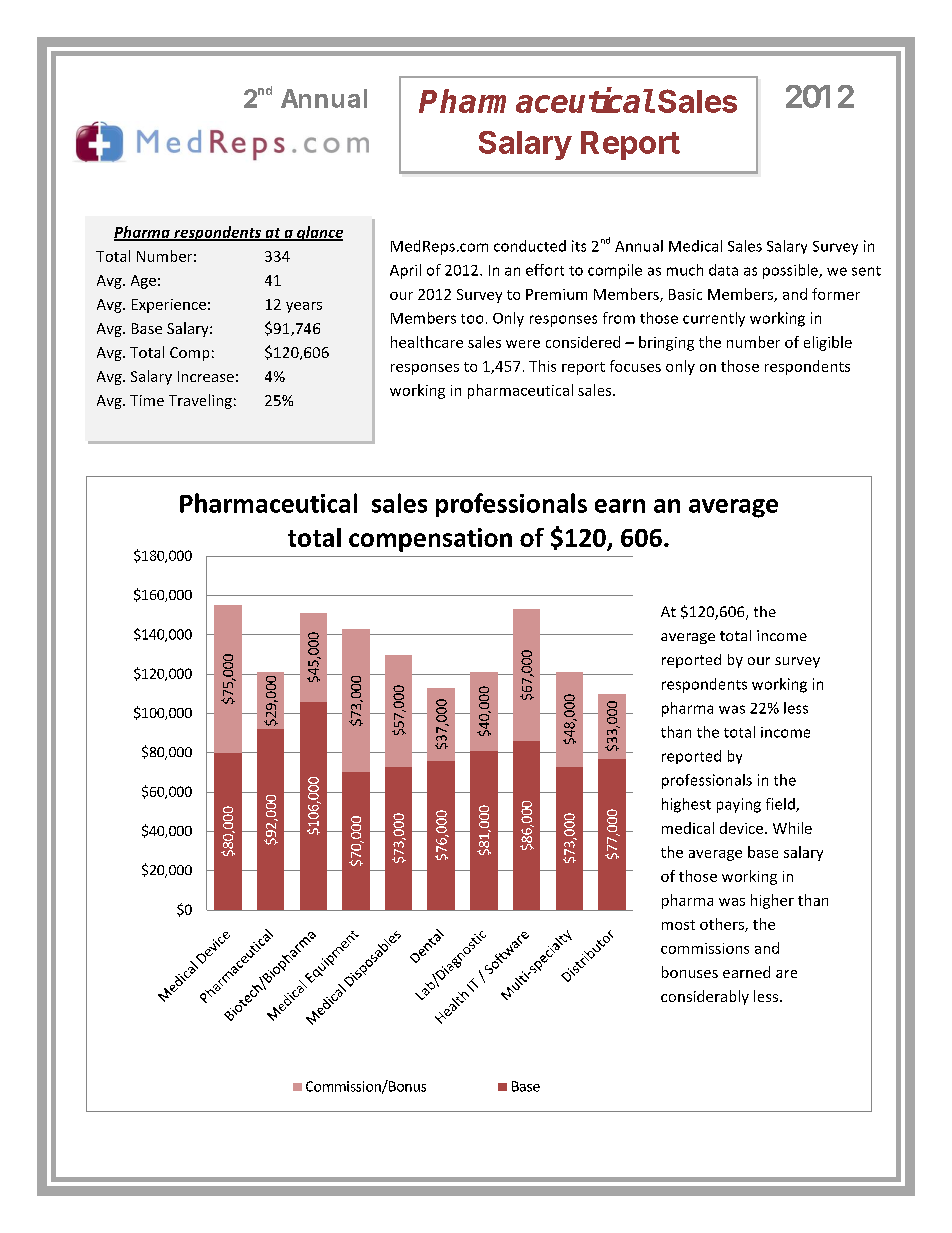  What do you see at coordinates (686, 805) in the page?
I see `highest` at bounding box center [686, 805].
